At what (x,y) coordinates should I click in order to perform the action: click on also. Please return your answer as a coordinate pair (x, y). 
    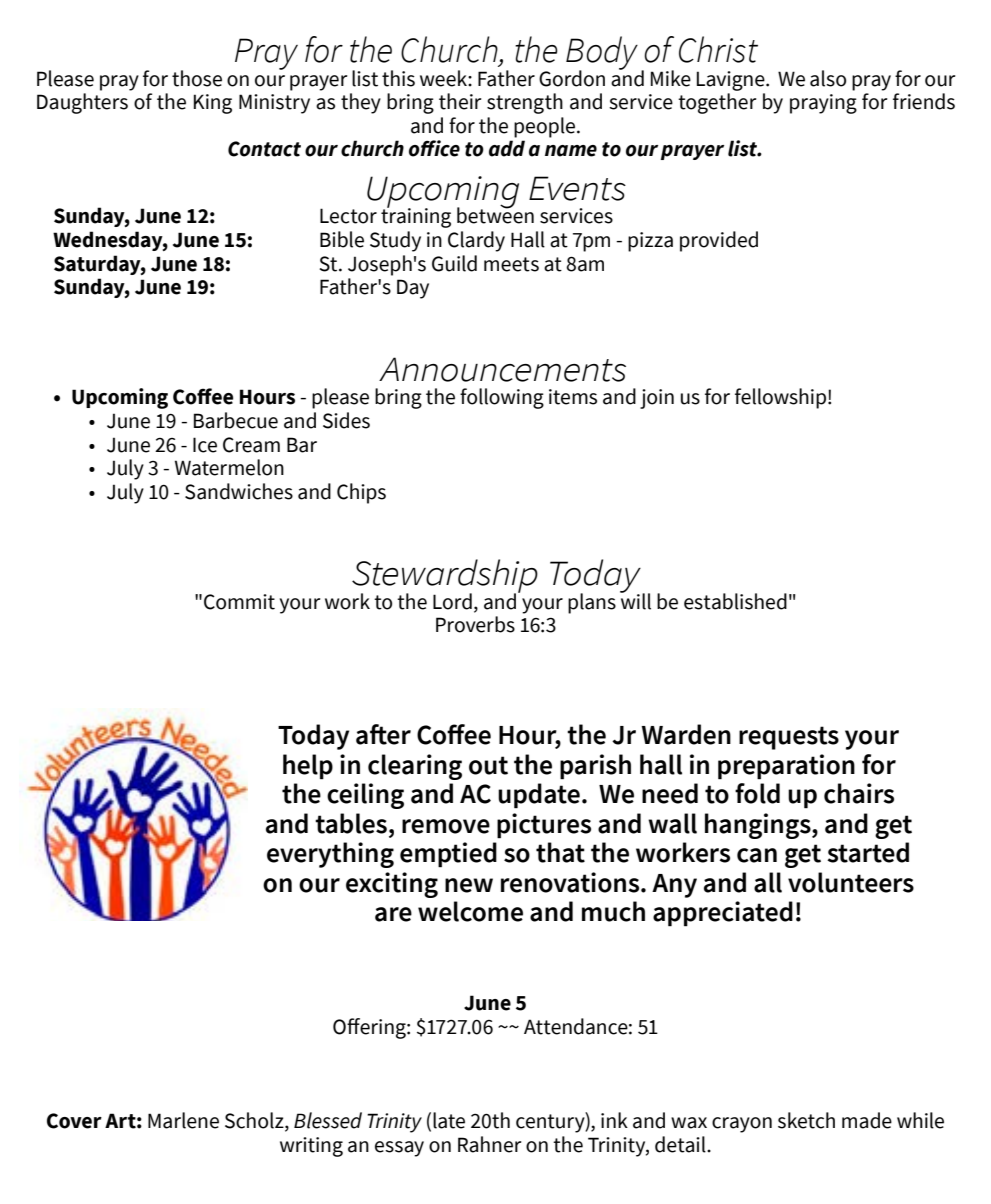
    Looking at the image, I should click on (828, 78).
